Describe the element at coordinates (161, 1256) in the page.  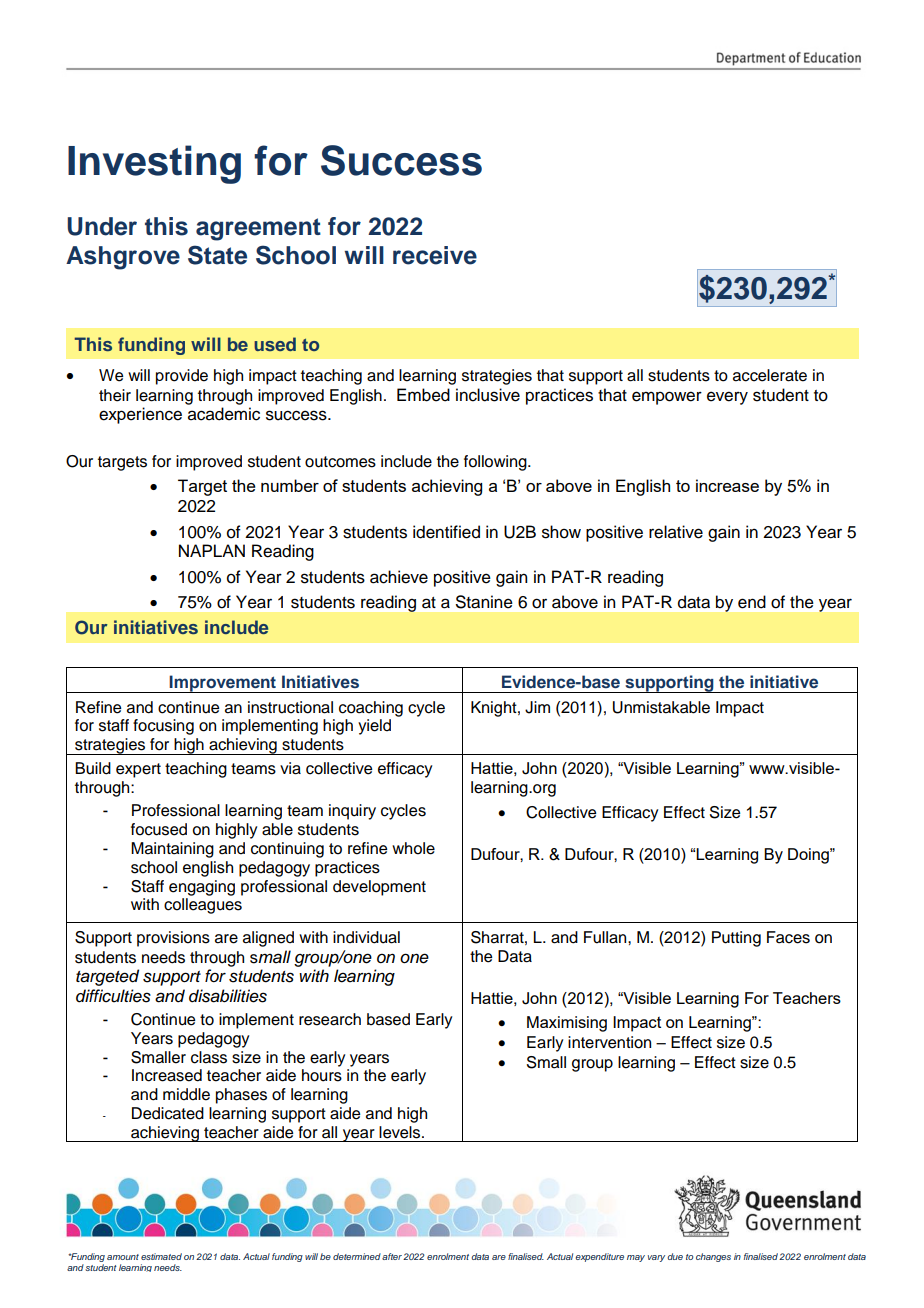
I see `estimated` at that location.
